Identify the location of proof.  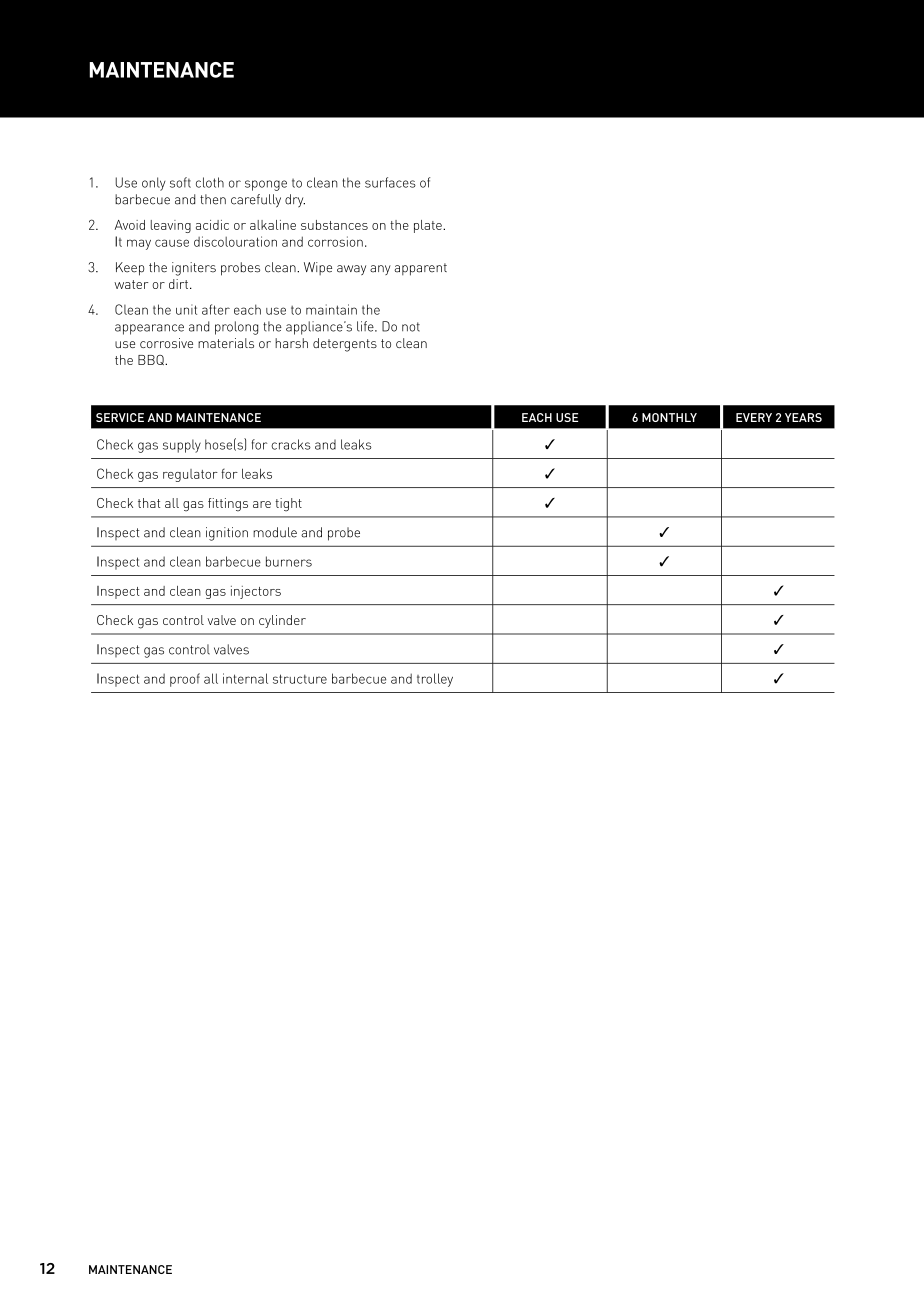
(185, 680).
